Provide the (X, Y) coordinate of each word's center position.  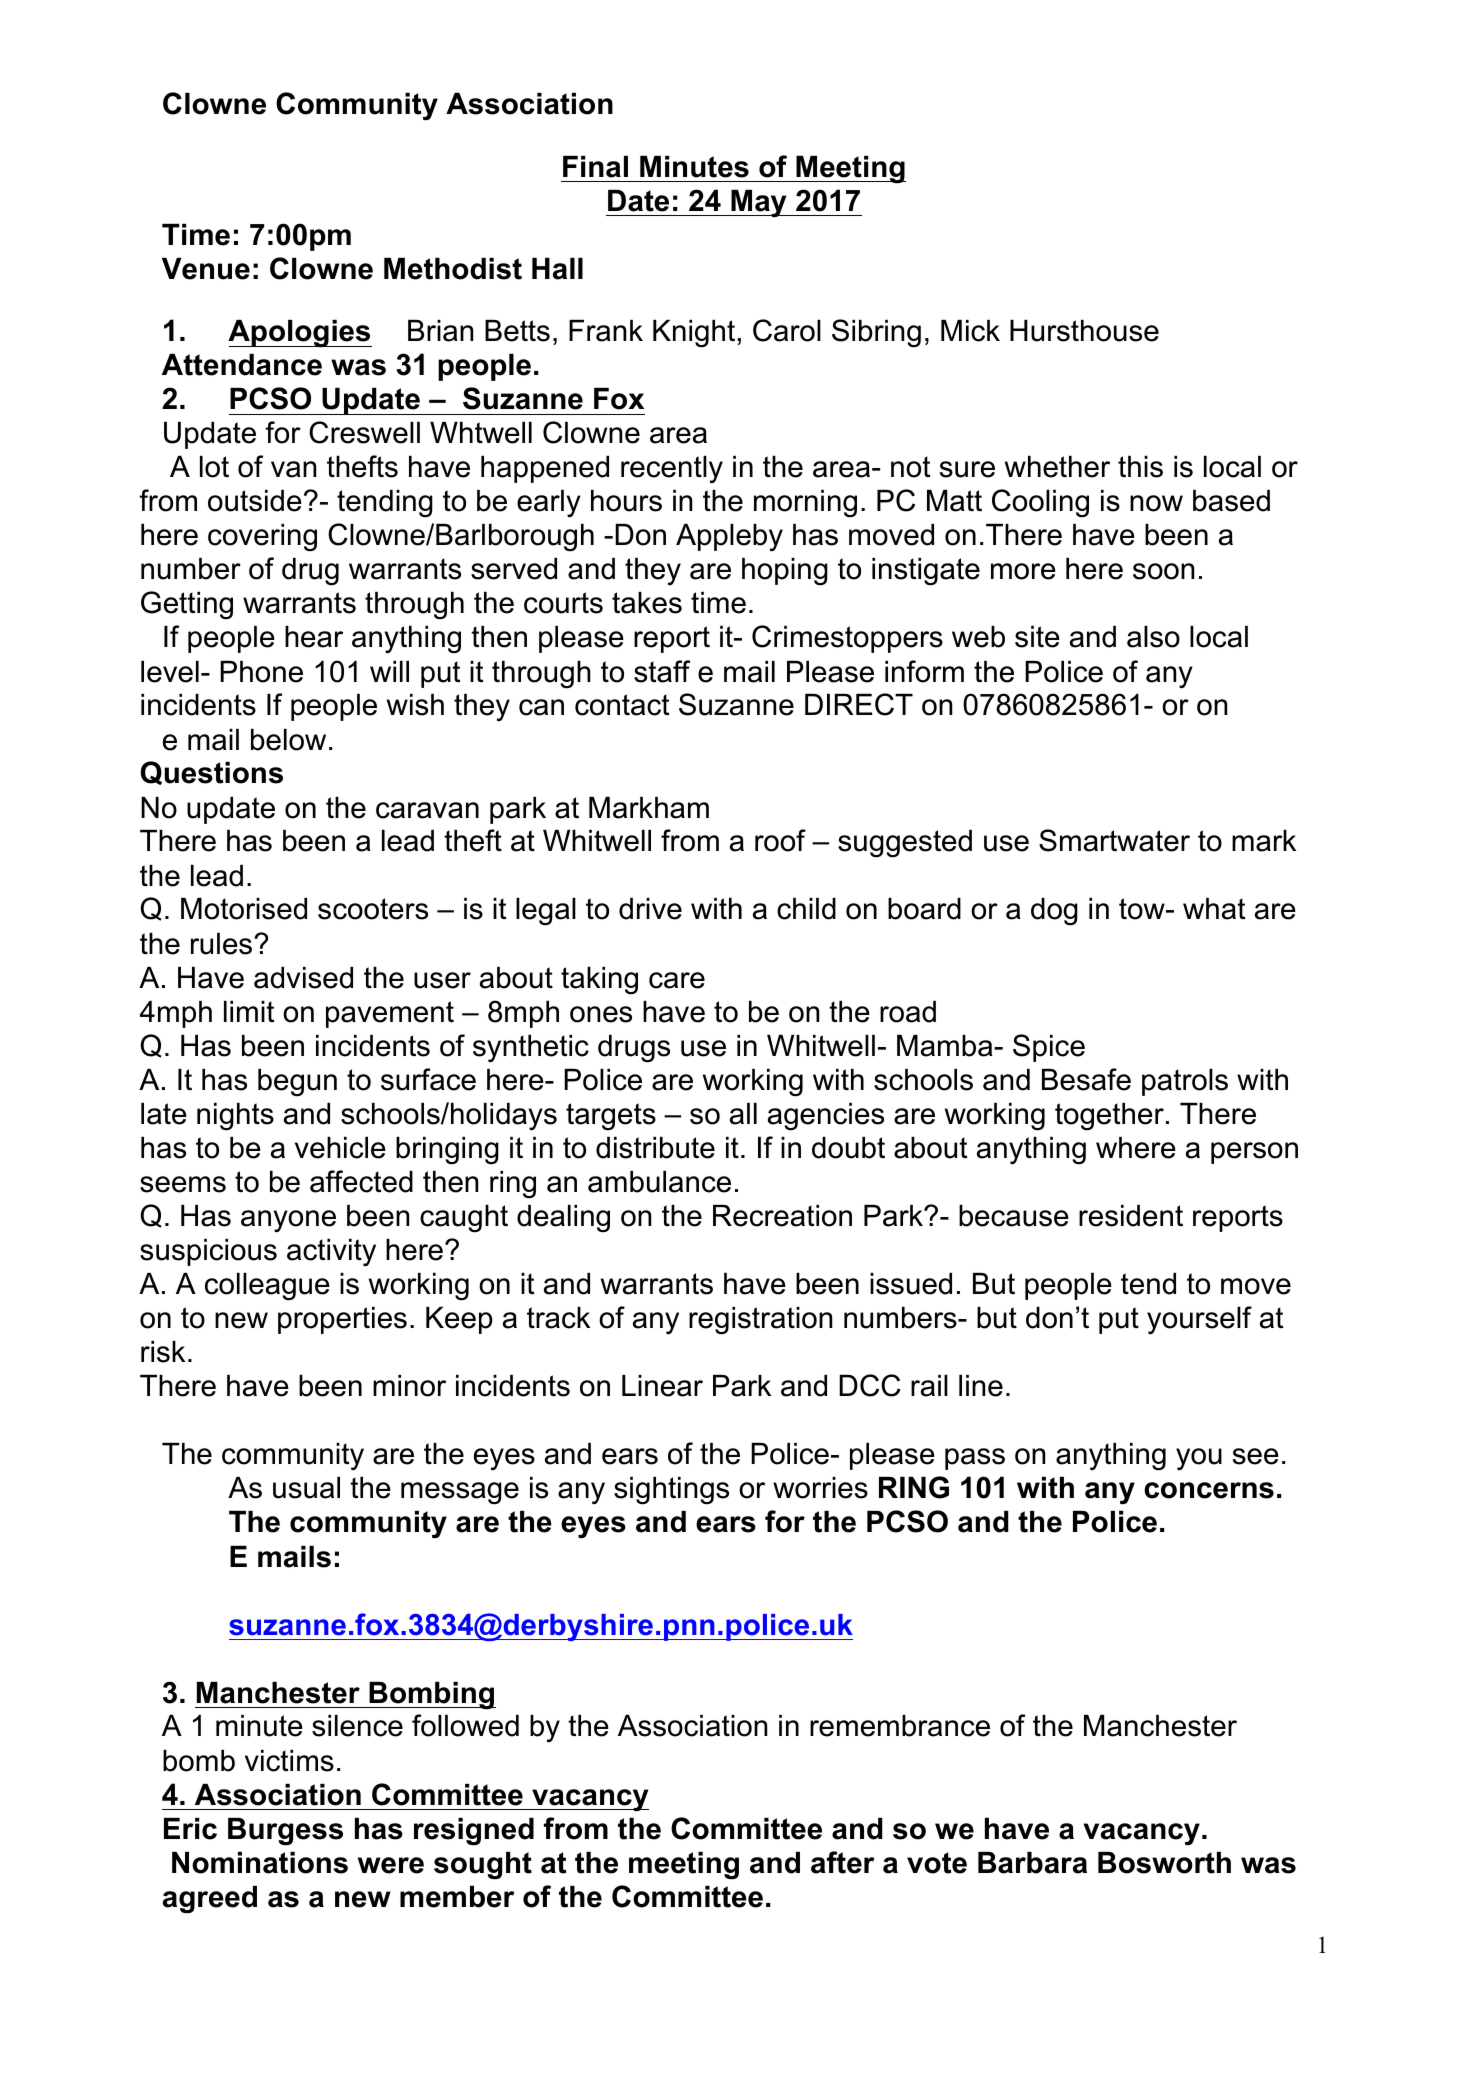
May (759, 204)
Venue (206, 269)
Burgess (285, 1832)
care (677, 980)
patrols (1185, 1082)
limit (249, 1011)
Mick (970, 331)
